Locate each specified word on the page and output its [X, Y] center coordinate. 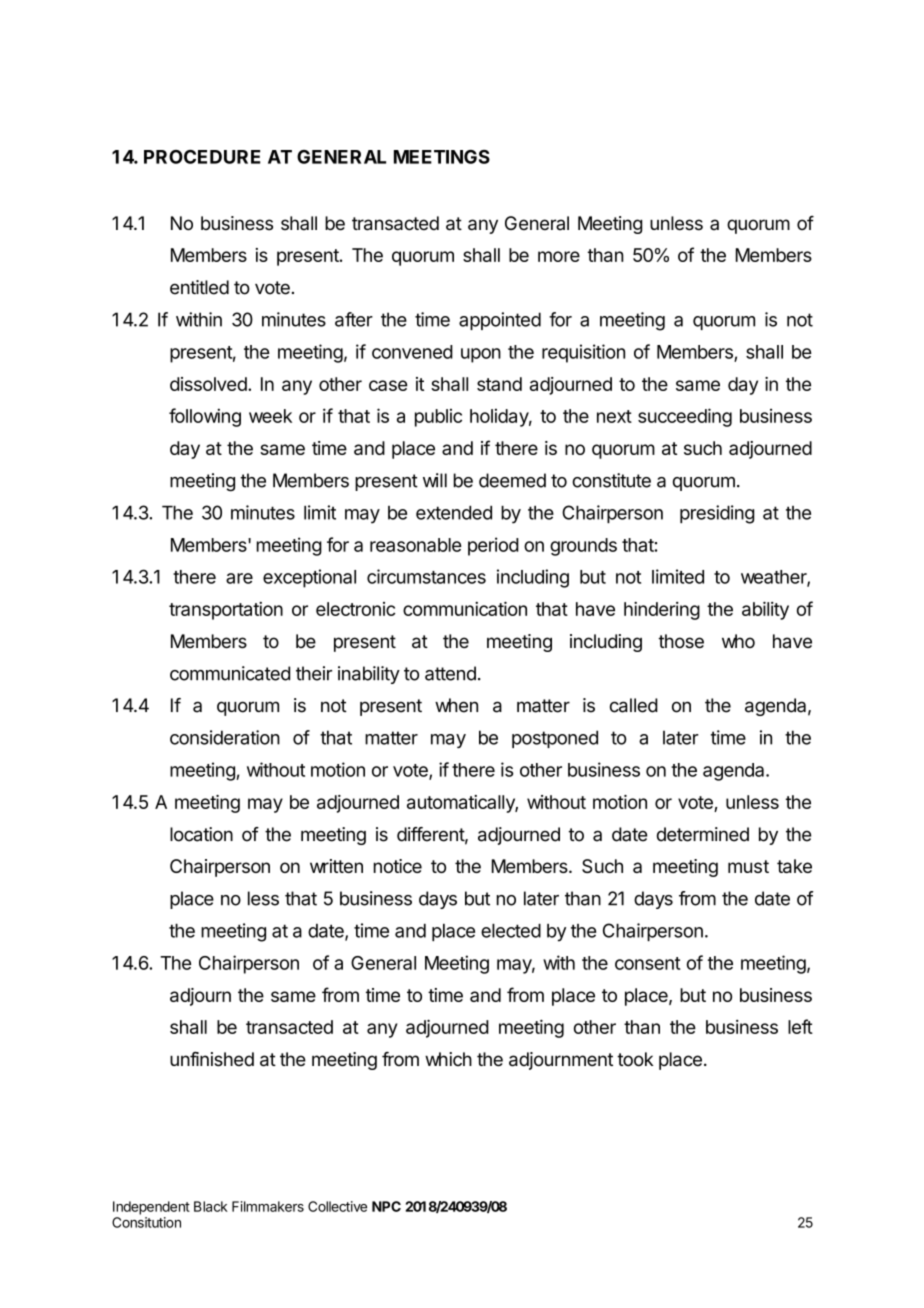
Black [211, 1206]
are [239, 578]
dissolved [209, 384]
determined [703, 834]
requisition [583, 353]
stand [499, 384]
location [201, 834]
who [738, 641]
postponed [555, 739]
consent [648, 963]
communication [465, 608]
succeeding [685, 417]
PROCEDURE [202, 157]
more [559, 256]
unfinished [212, 1059]
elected [511, 931]
